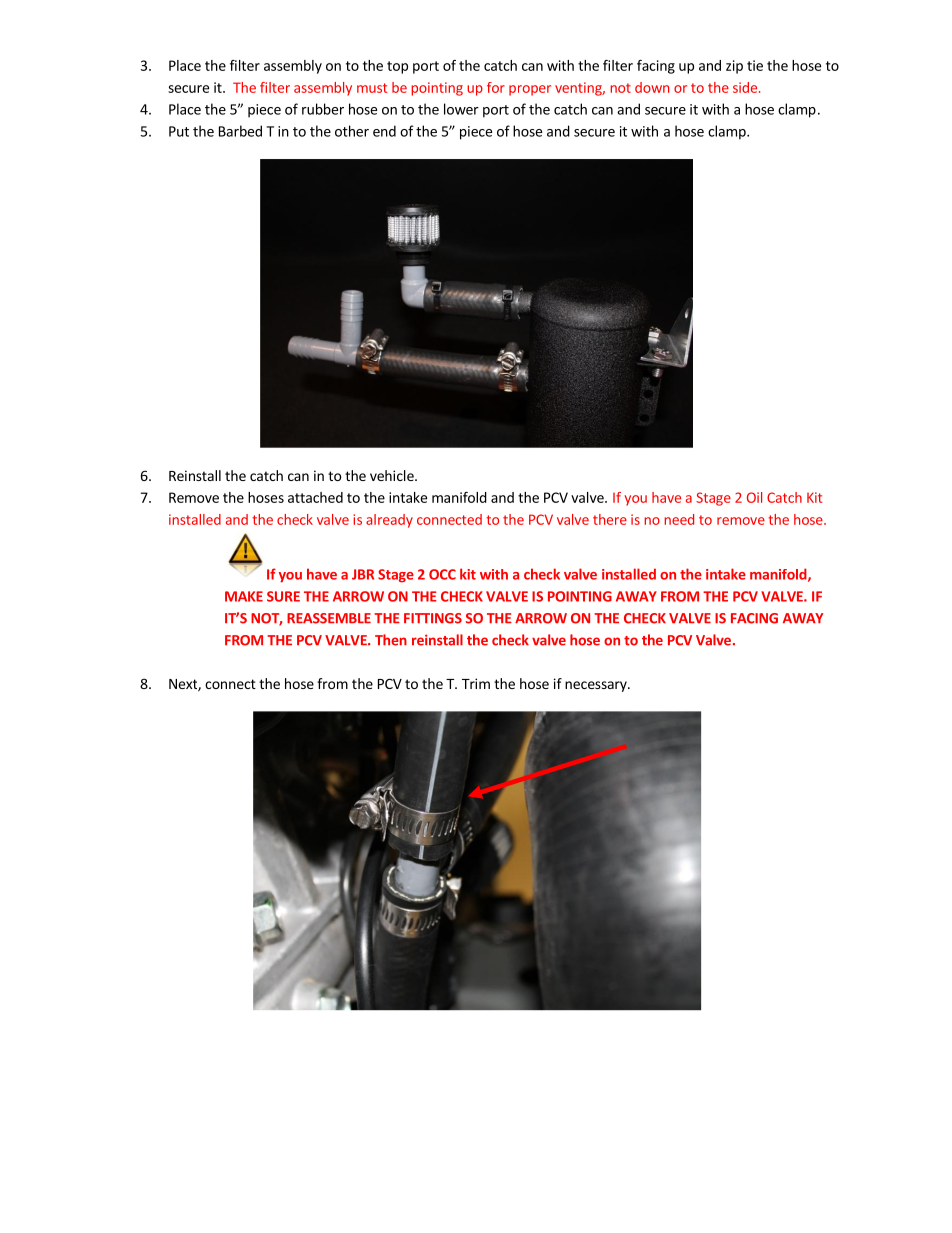  I want to click on Trim, so click(476, 683).
